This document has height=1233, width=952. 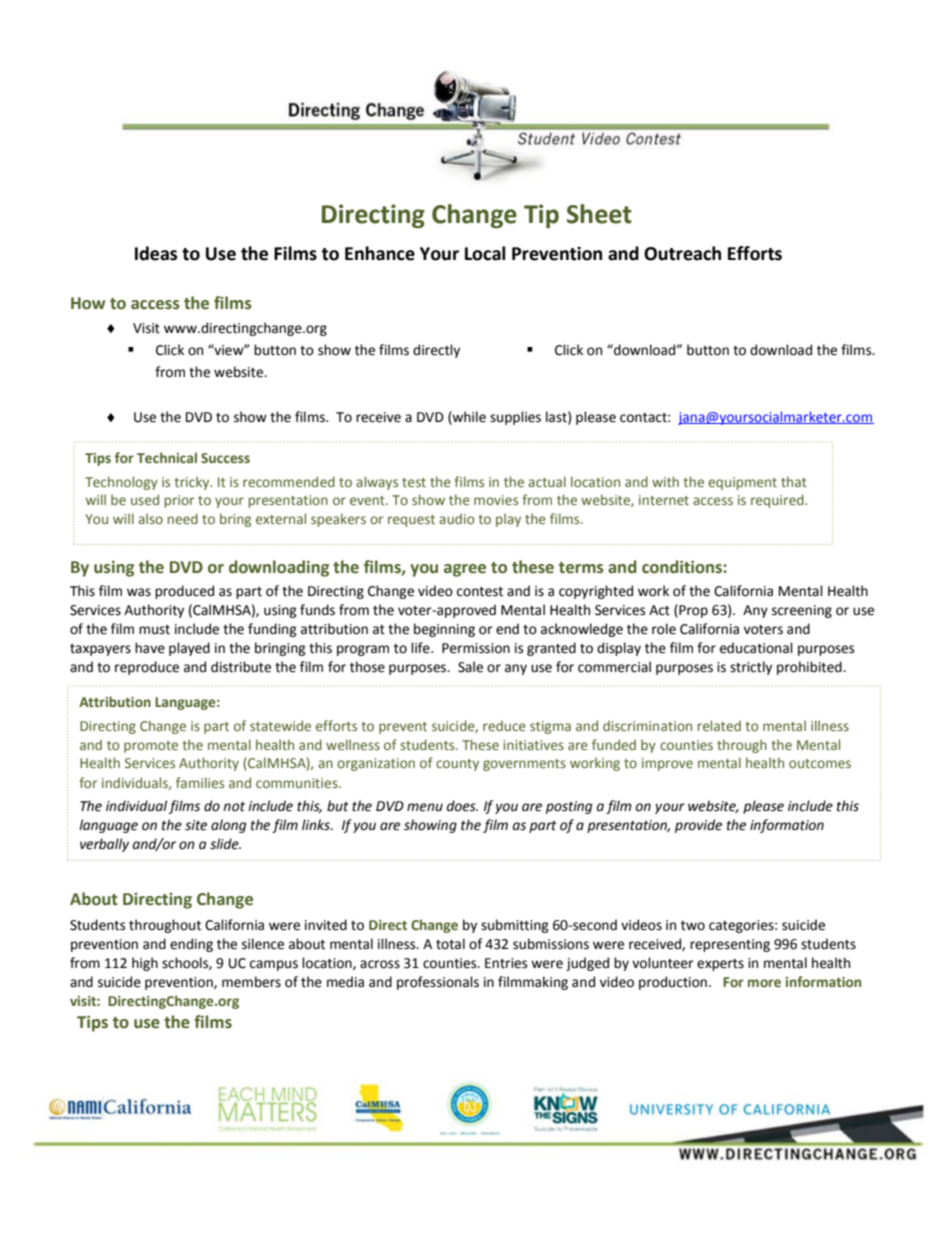 What do you see at coordinates (515, 418) in the document?
I see `supplies` at bounding box center [515, 418].
